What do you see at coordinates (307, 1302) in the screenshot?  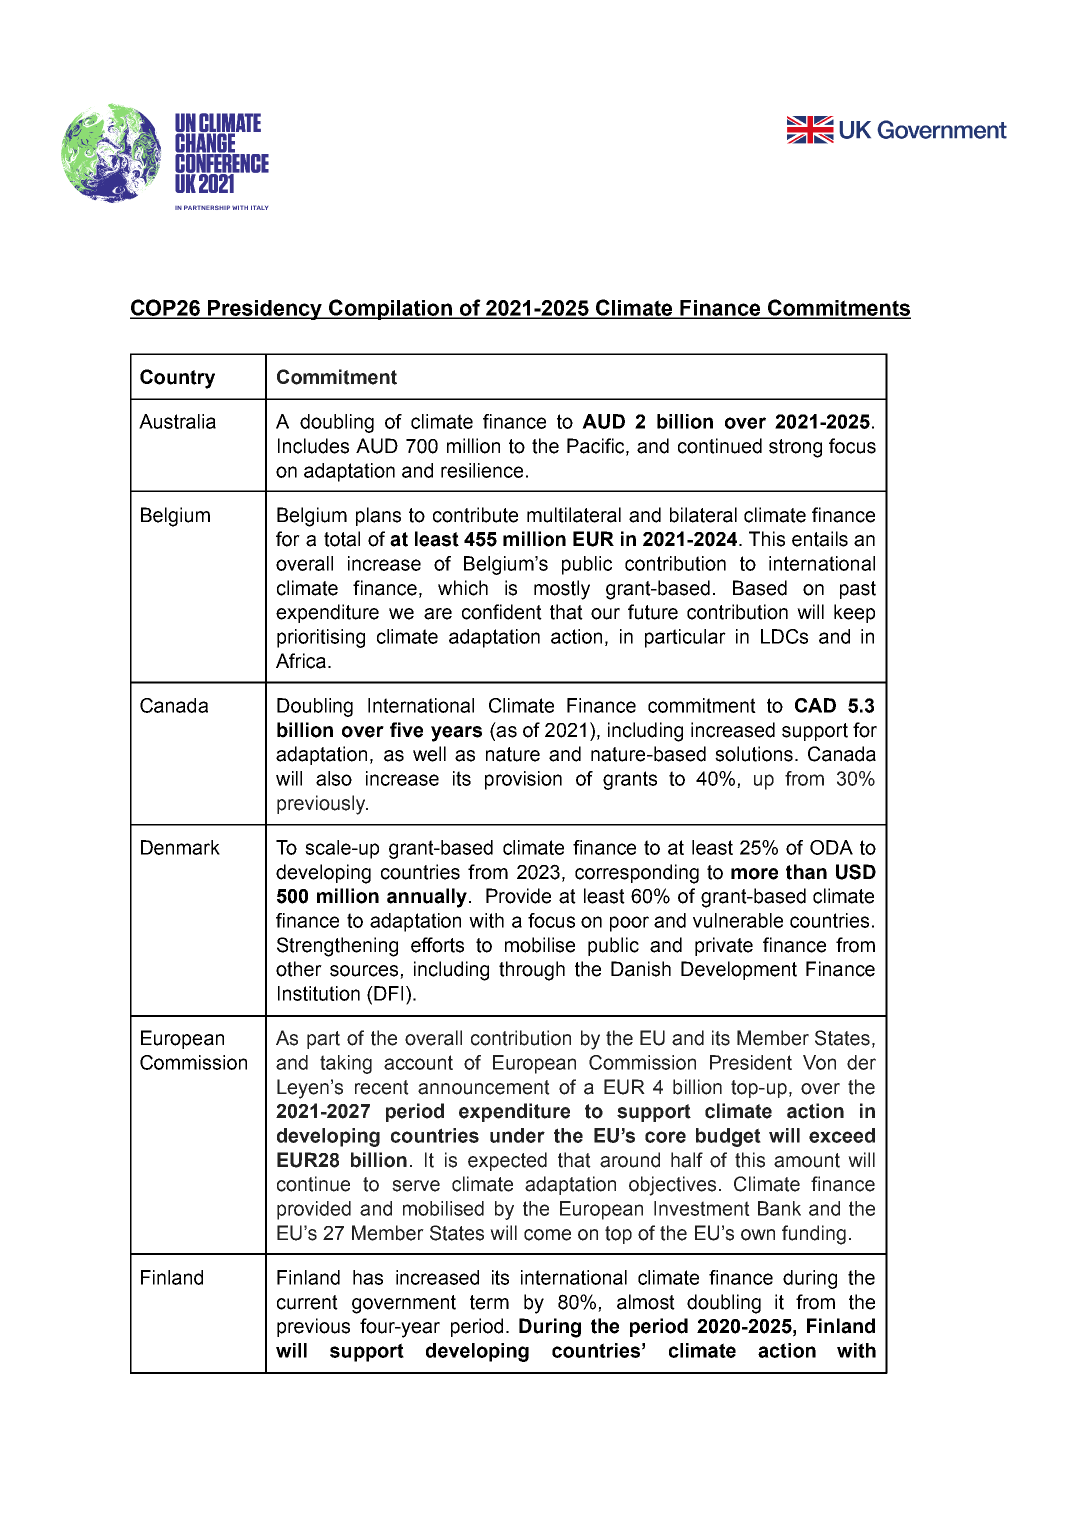 I see `current` at bounding box center [307, 1302].
